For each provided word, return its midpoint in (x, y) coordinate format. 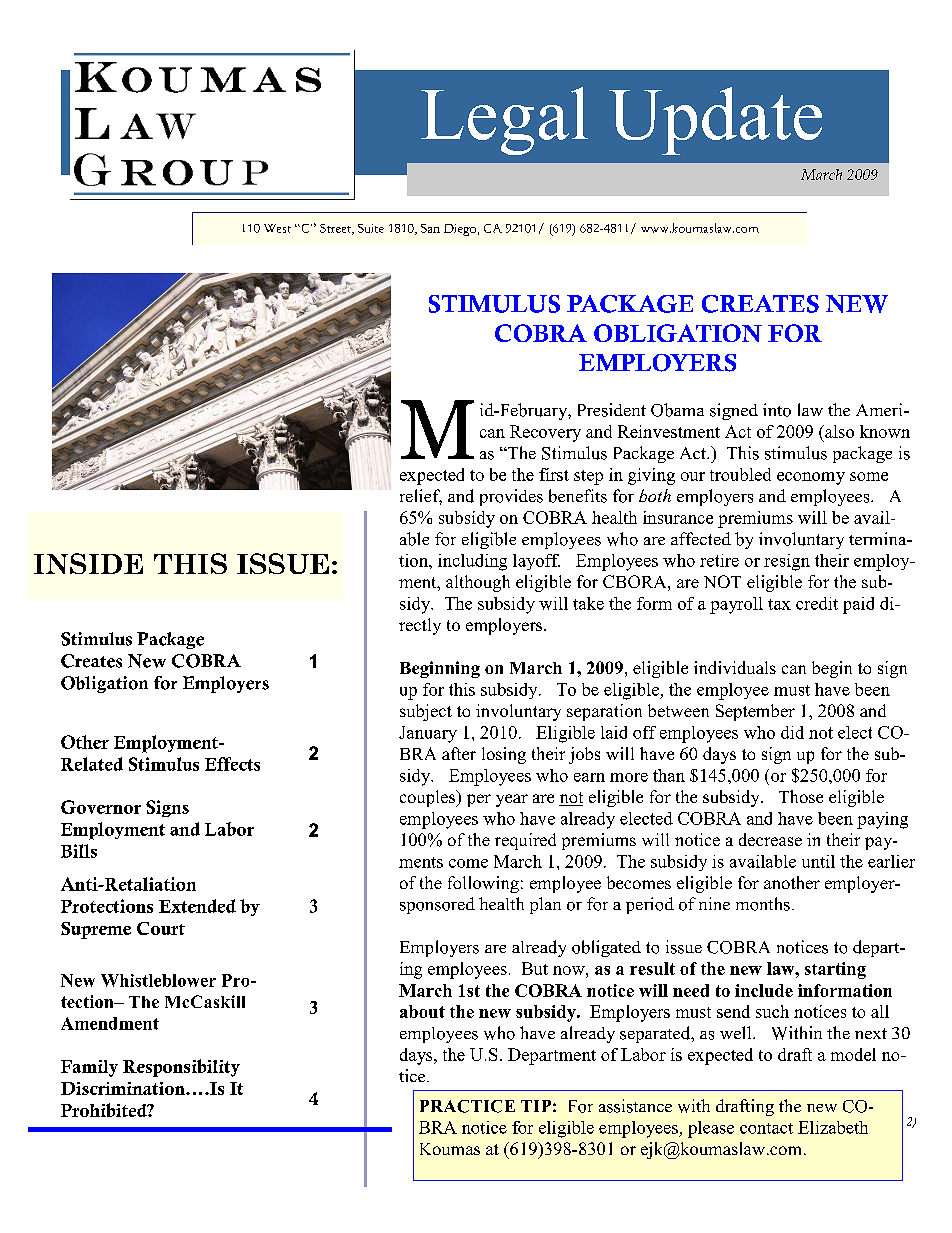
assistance (635, 1106)
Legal (504, 121)
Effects (232, 764)
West (277, 228)
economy (811, 478)
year (512, 800)
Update (715, 121)
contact (766, 1128)
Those (801, 796)
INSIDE (88, 563)
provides (511, 497)
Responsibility (181, 1068)
